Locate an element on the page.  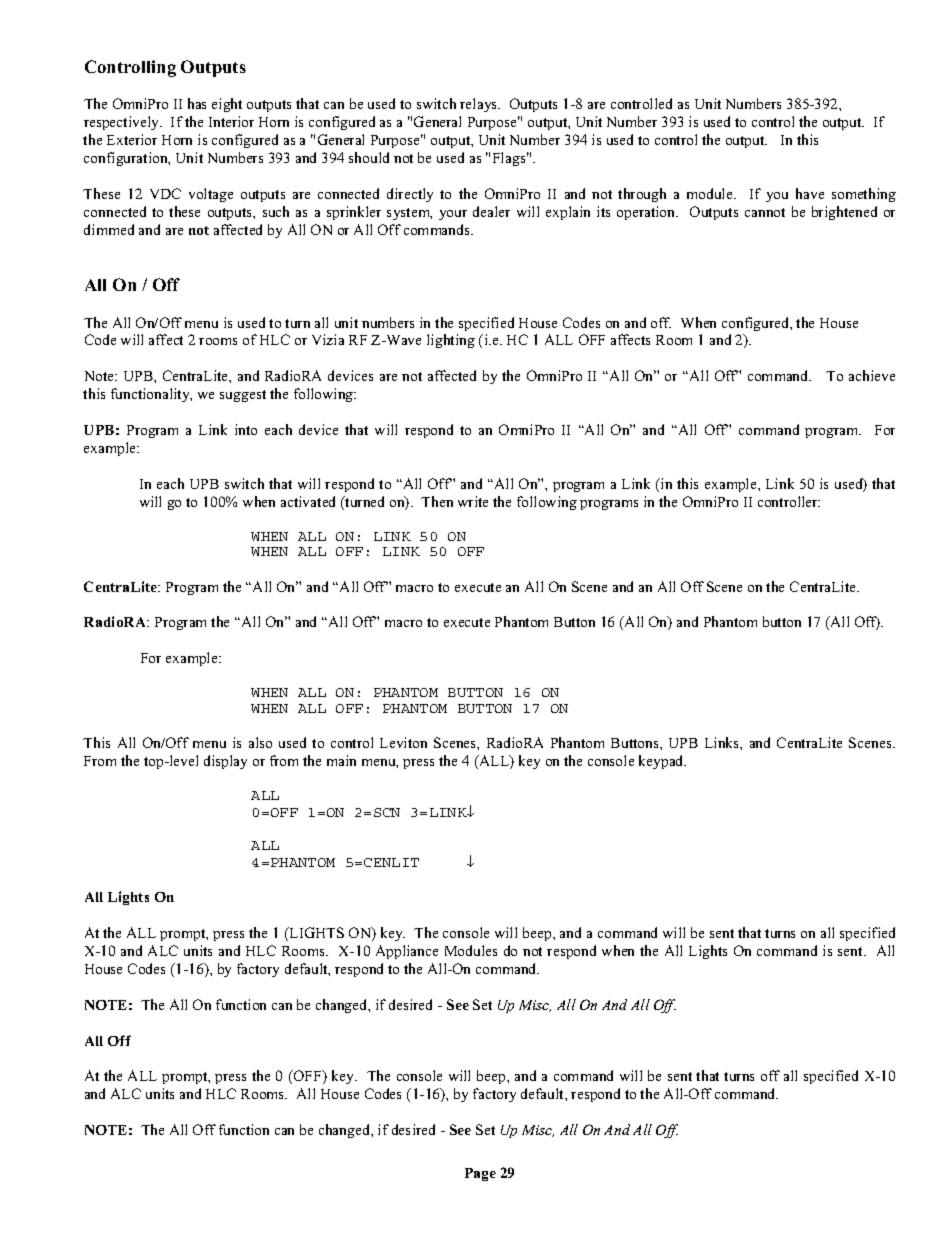
Page is located at coordinates (480, 1174).
